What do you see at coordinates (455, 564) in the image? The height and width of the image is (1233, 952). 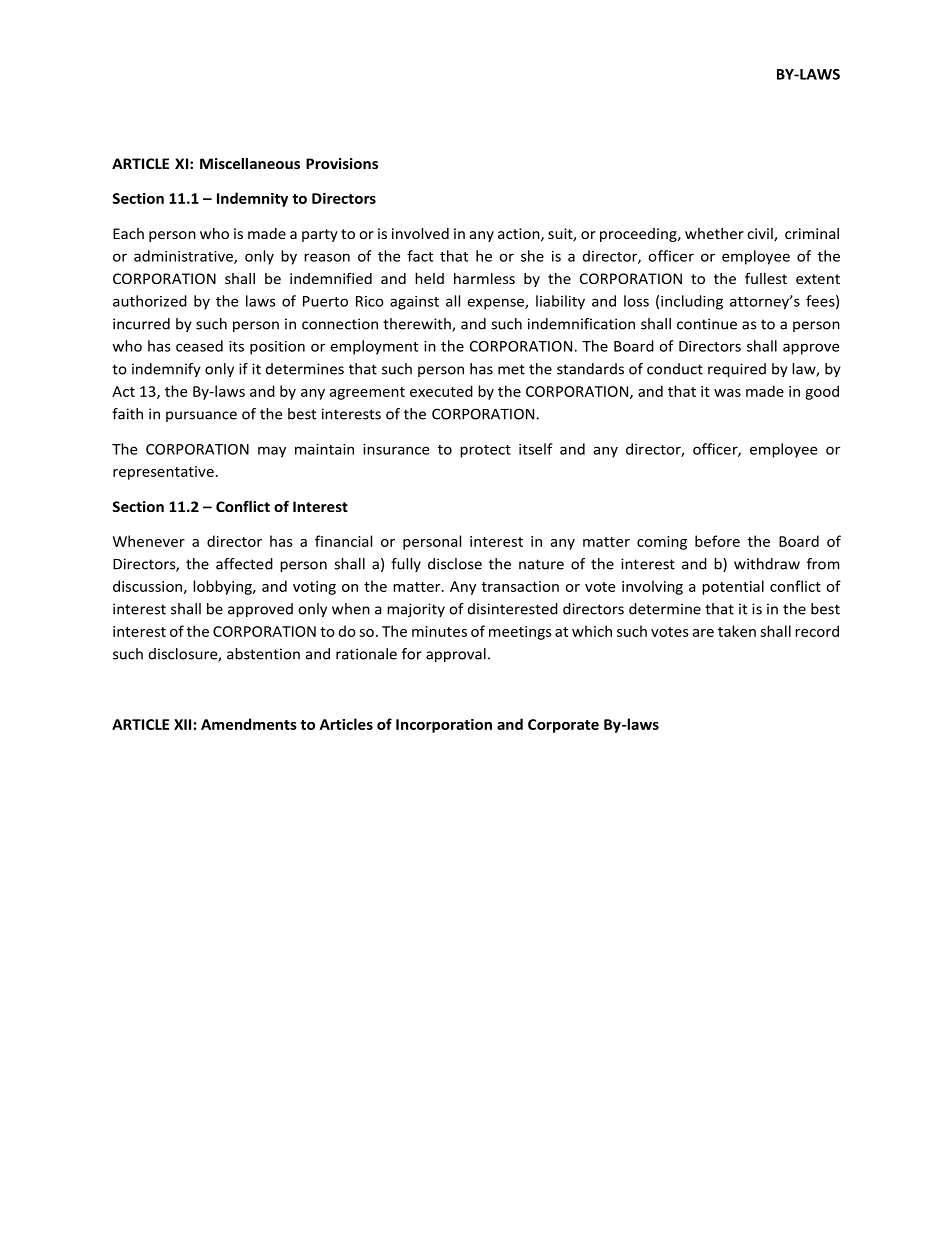 I see `disclose` at bounding box center [455, 564].
